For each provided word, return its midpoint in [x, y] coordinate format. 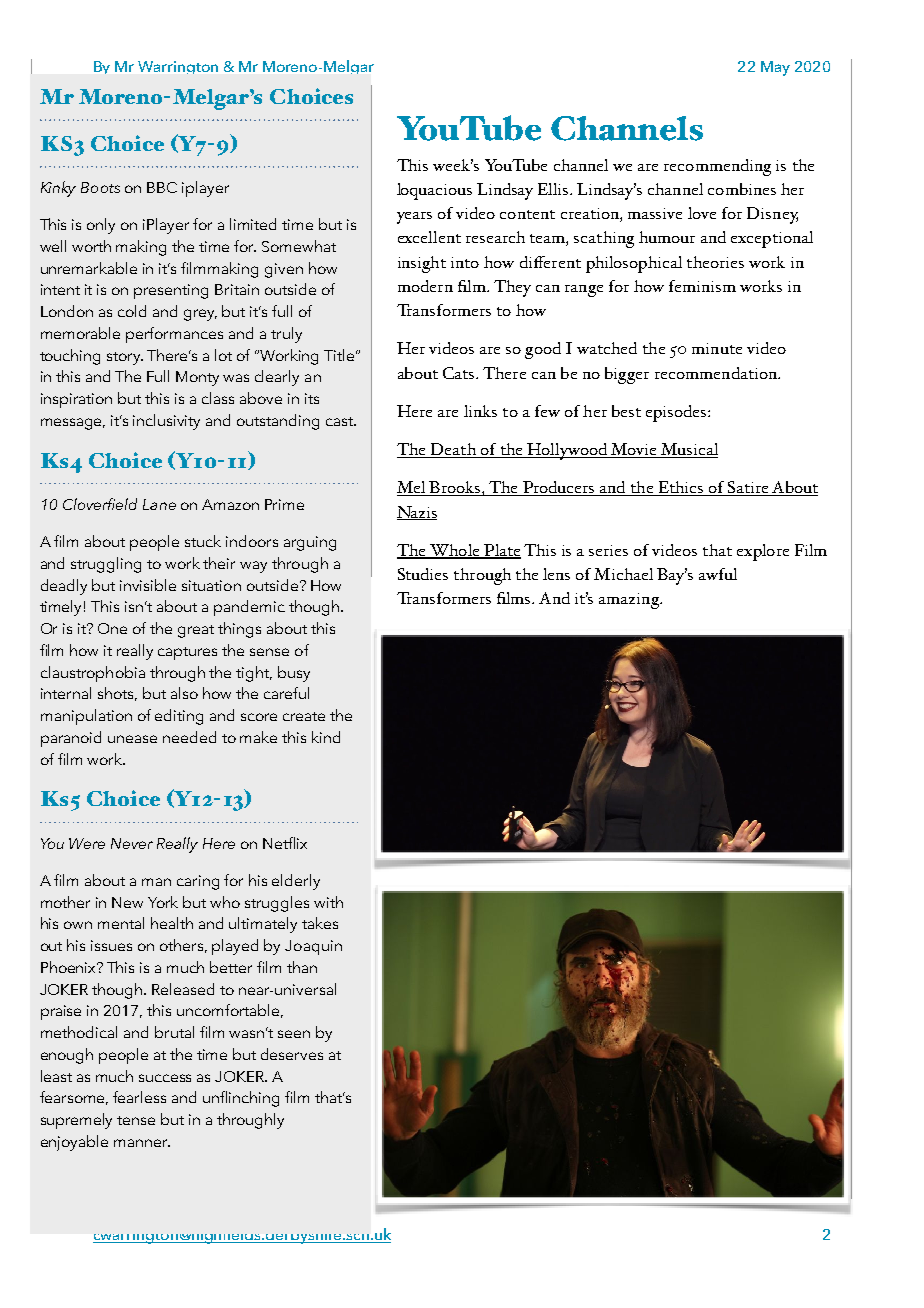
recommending [717, 167]
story [125, 358]
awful [718, 574]
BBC [162, 187]
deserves [292, 1054]
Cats [460, 373]
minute [717, 348]
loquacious [434, 191]
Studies [423, 574]
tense [136, 1120]
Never [132, 843]
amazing [630, 601]
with [328, 902]
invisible [148, 585]
